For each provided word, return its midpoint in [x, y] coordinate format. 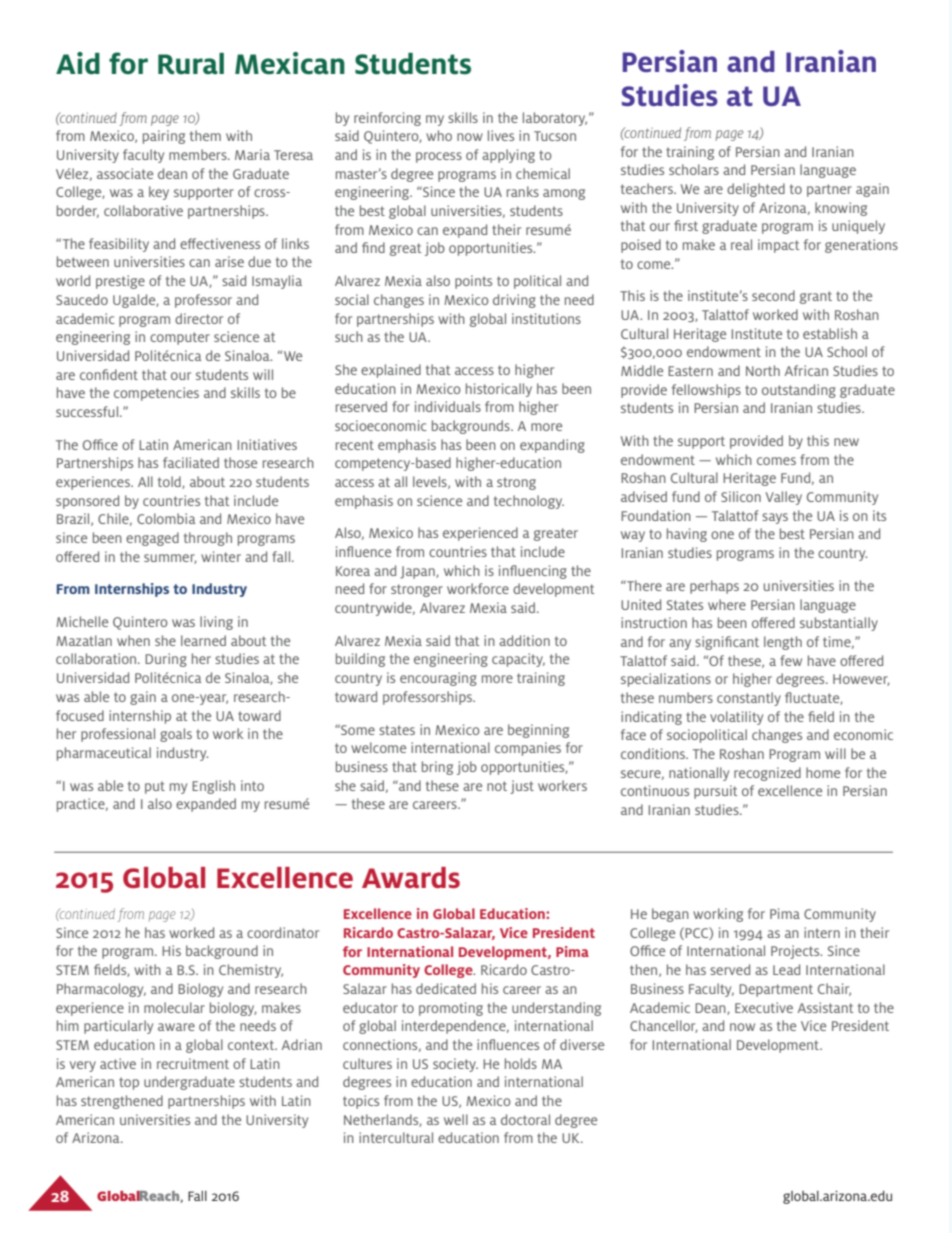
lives [501, 135]
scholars [694, 169]
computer [180, 338]
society [455, 1065]
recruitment [193, 1063]
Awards [411, 877]
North [763, 370]
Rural [191, 63]
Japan [418, 572]
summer [170, 559]
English [213, 787]
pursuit [715, 792]
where [727, 604]
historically [499, 390]
